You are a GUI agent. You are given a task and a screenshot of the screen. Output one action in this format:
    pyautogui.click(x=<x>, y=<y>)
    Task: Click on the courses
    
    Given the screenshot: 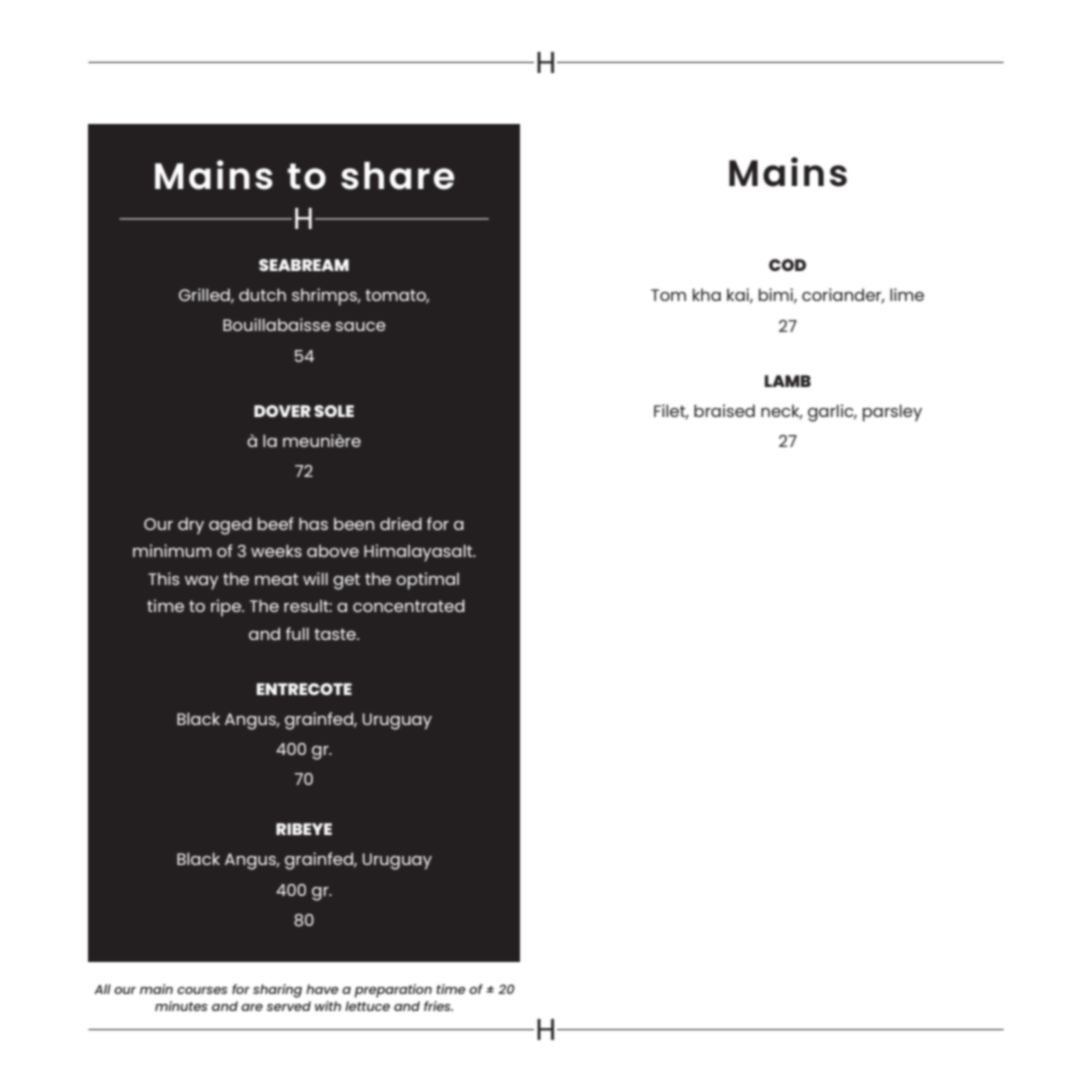 What is the action you would take?
    pyautogui.click(x=202, y=990)
